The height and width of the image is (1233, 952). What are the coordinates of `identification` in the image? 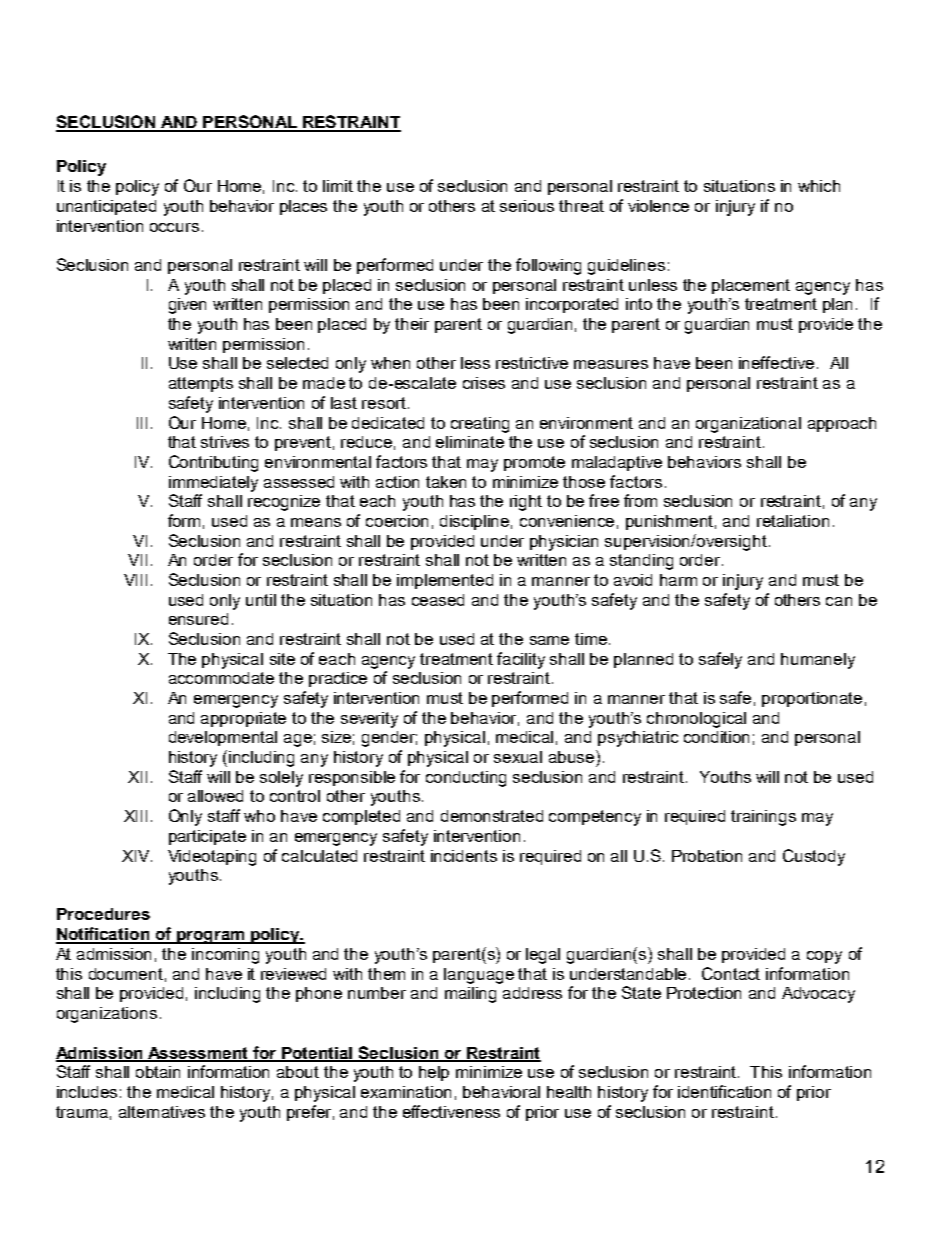 It's located at (724, 1091).
